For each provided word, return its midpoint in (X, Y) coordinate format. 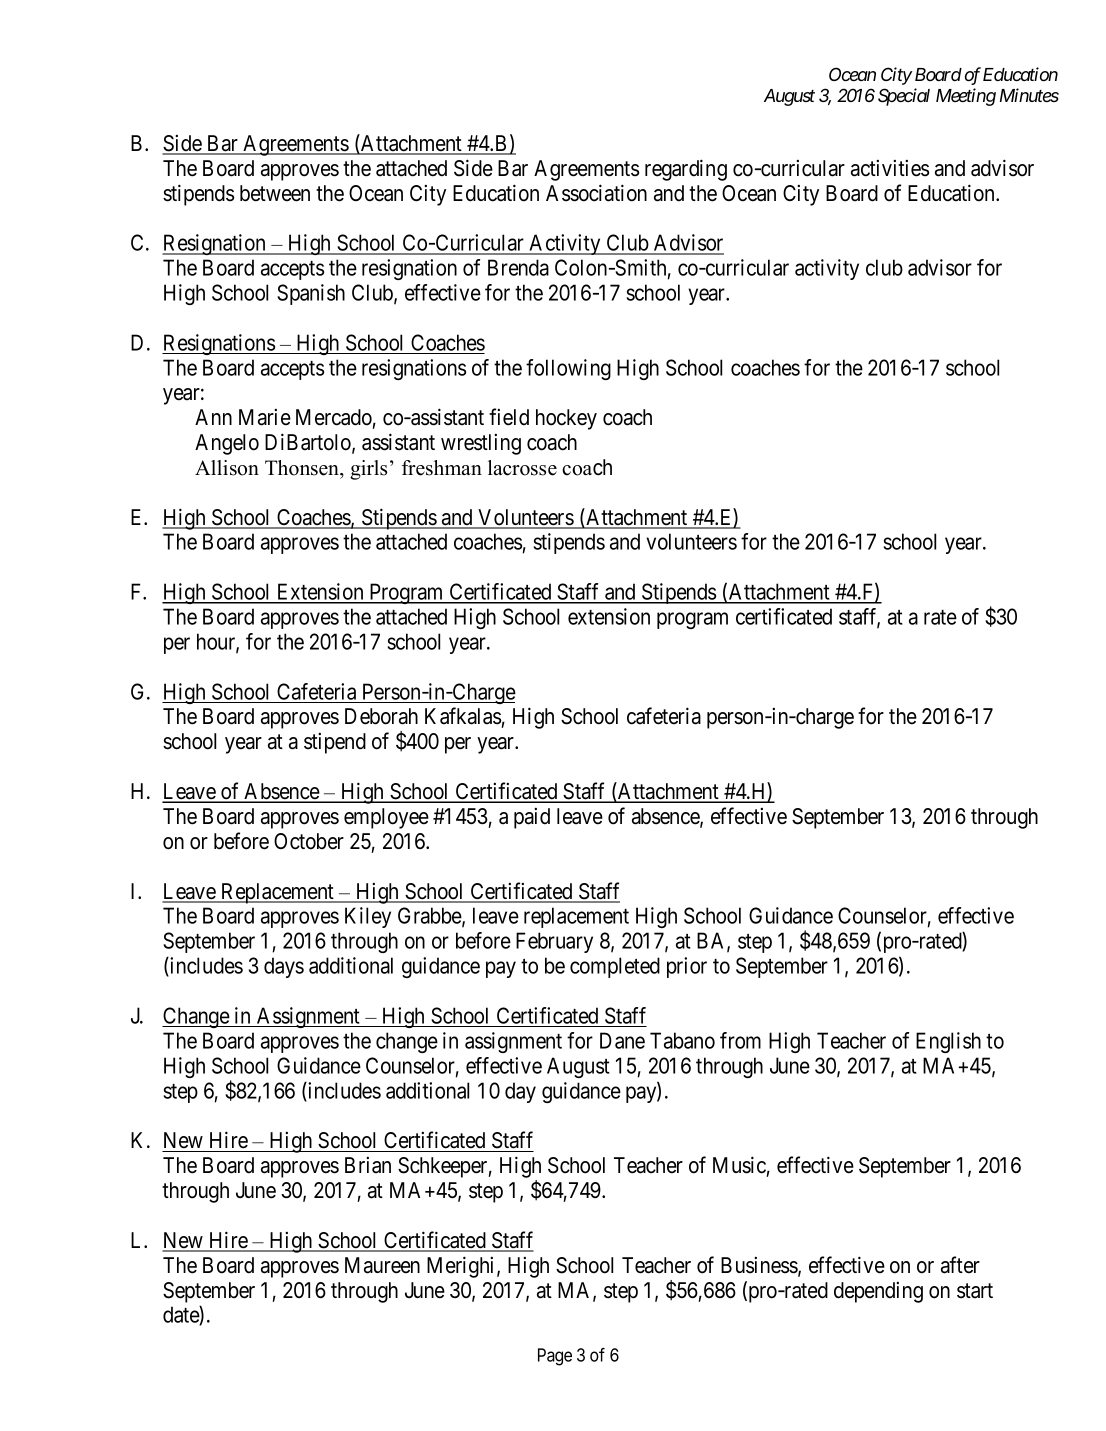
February (554, 942)
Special (904, 97)
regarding (686, 170)
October (309, 841)
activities (890, 168)
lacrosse (522, 468)
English (948, 1042)
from (740, 1040)
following (568, 369)
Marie (265, 417)
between (275, 193)
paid (532, 818)
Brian (368, 1165)
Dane (622, 1040)
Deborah (381, 716)
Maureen (382, 1265)
